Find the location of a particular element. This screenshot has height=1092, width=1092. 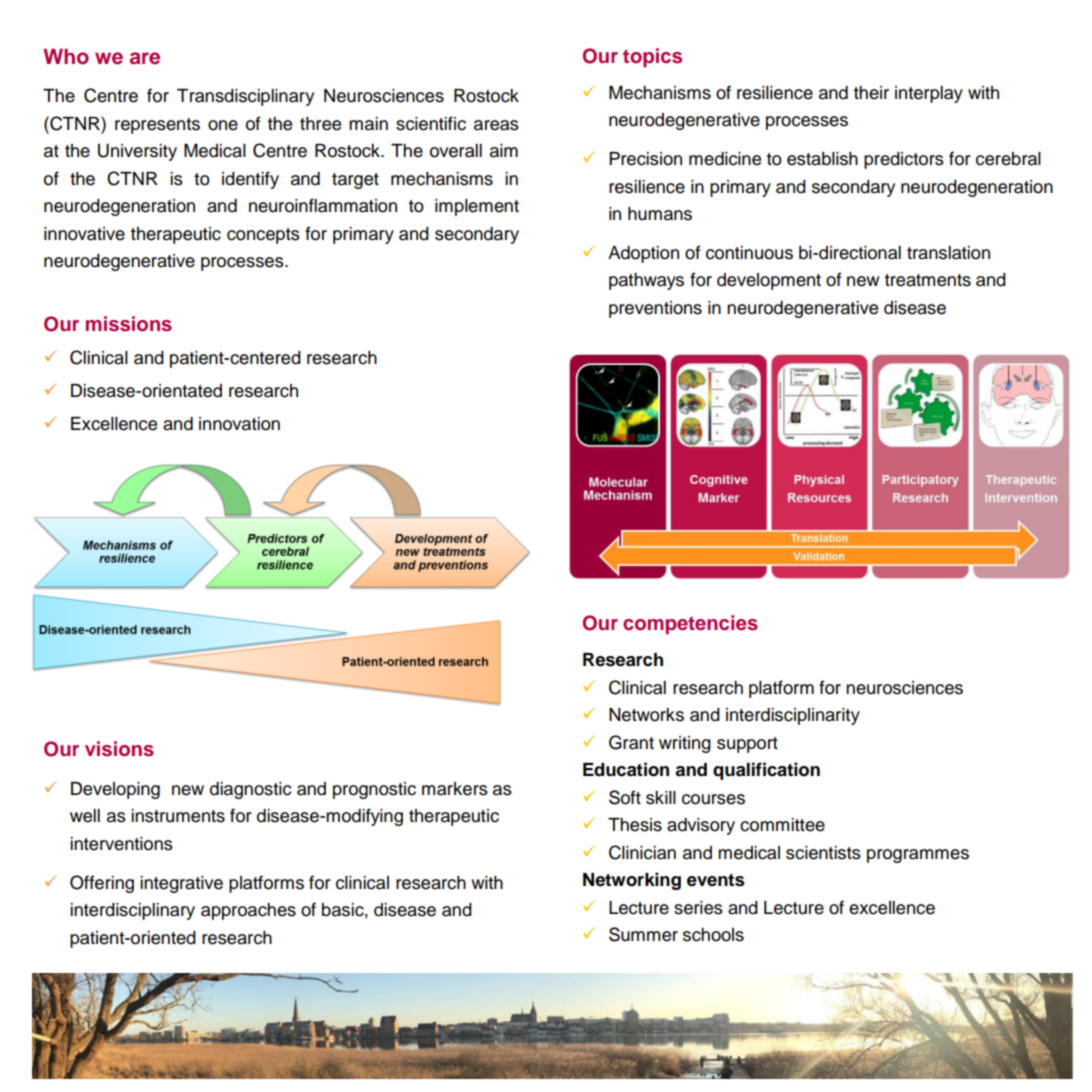

support is located at coordinates (747, 745).
